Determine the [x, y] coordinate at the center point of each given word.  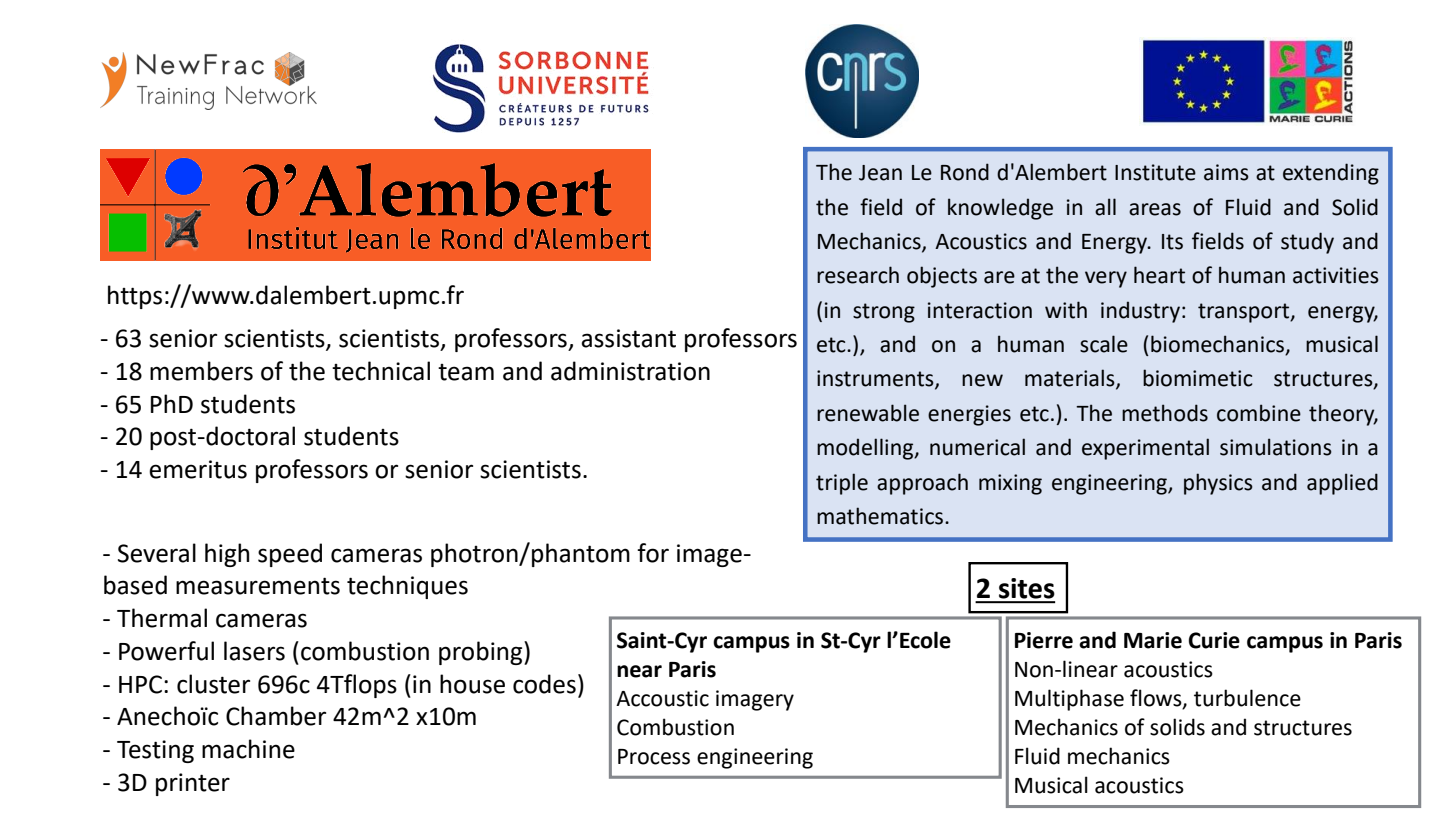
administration [630, 371]
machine [248, 749]
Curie [1214, 640]
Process [654, 757]
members [201, 371]
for [653, 553]
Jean [880, 173]
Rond [965, 172]
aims [1226, 172]
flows [1157, 699]
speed [290, 555]
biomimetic [1197, 378]
